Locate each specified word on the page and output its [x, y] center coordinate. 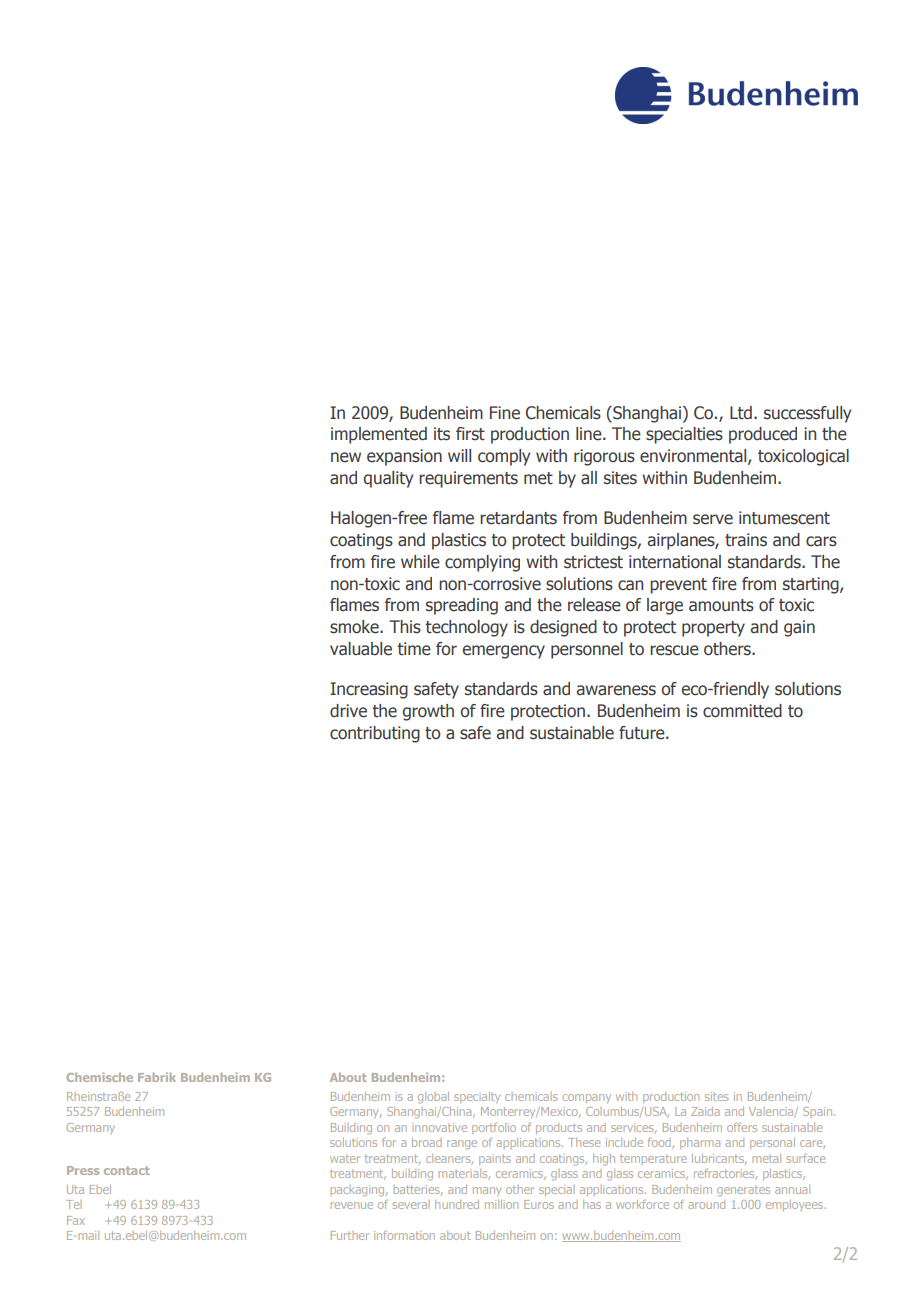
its [442, 434]
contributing [375, 734]
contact [127, 1170]
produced [763, 435]
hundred [457, 1204]
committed [742, 711]
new [346, 457]
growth [428, 712]
